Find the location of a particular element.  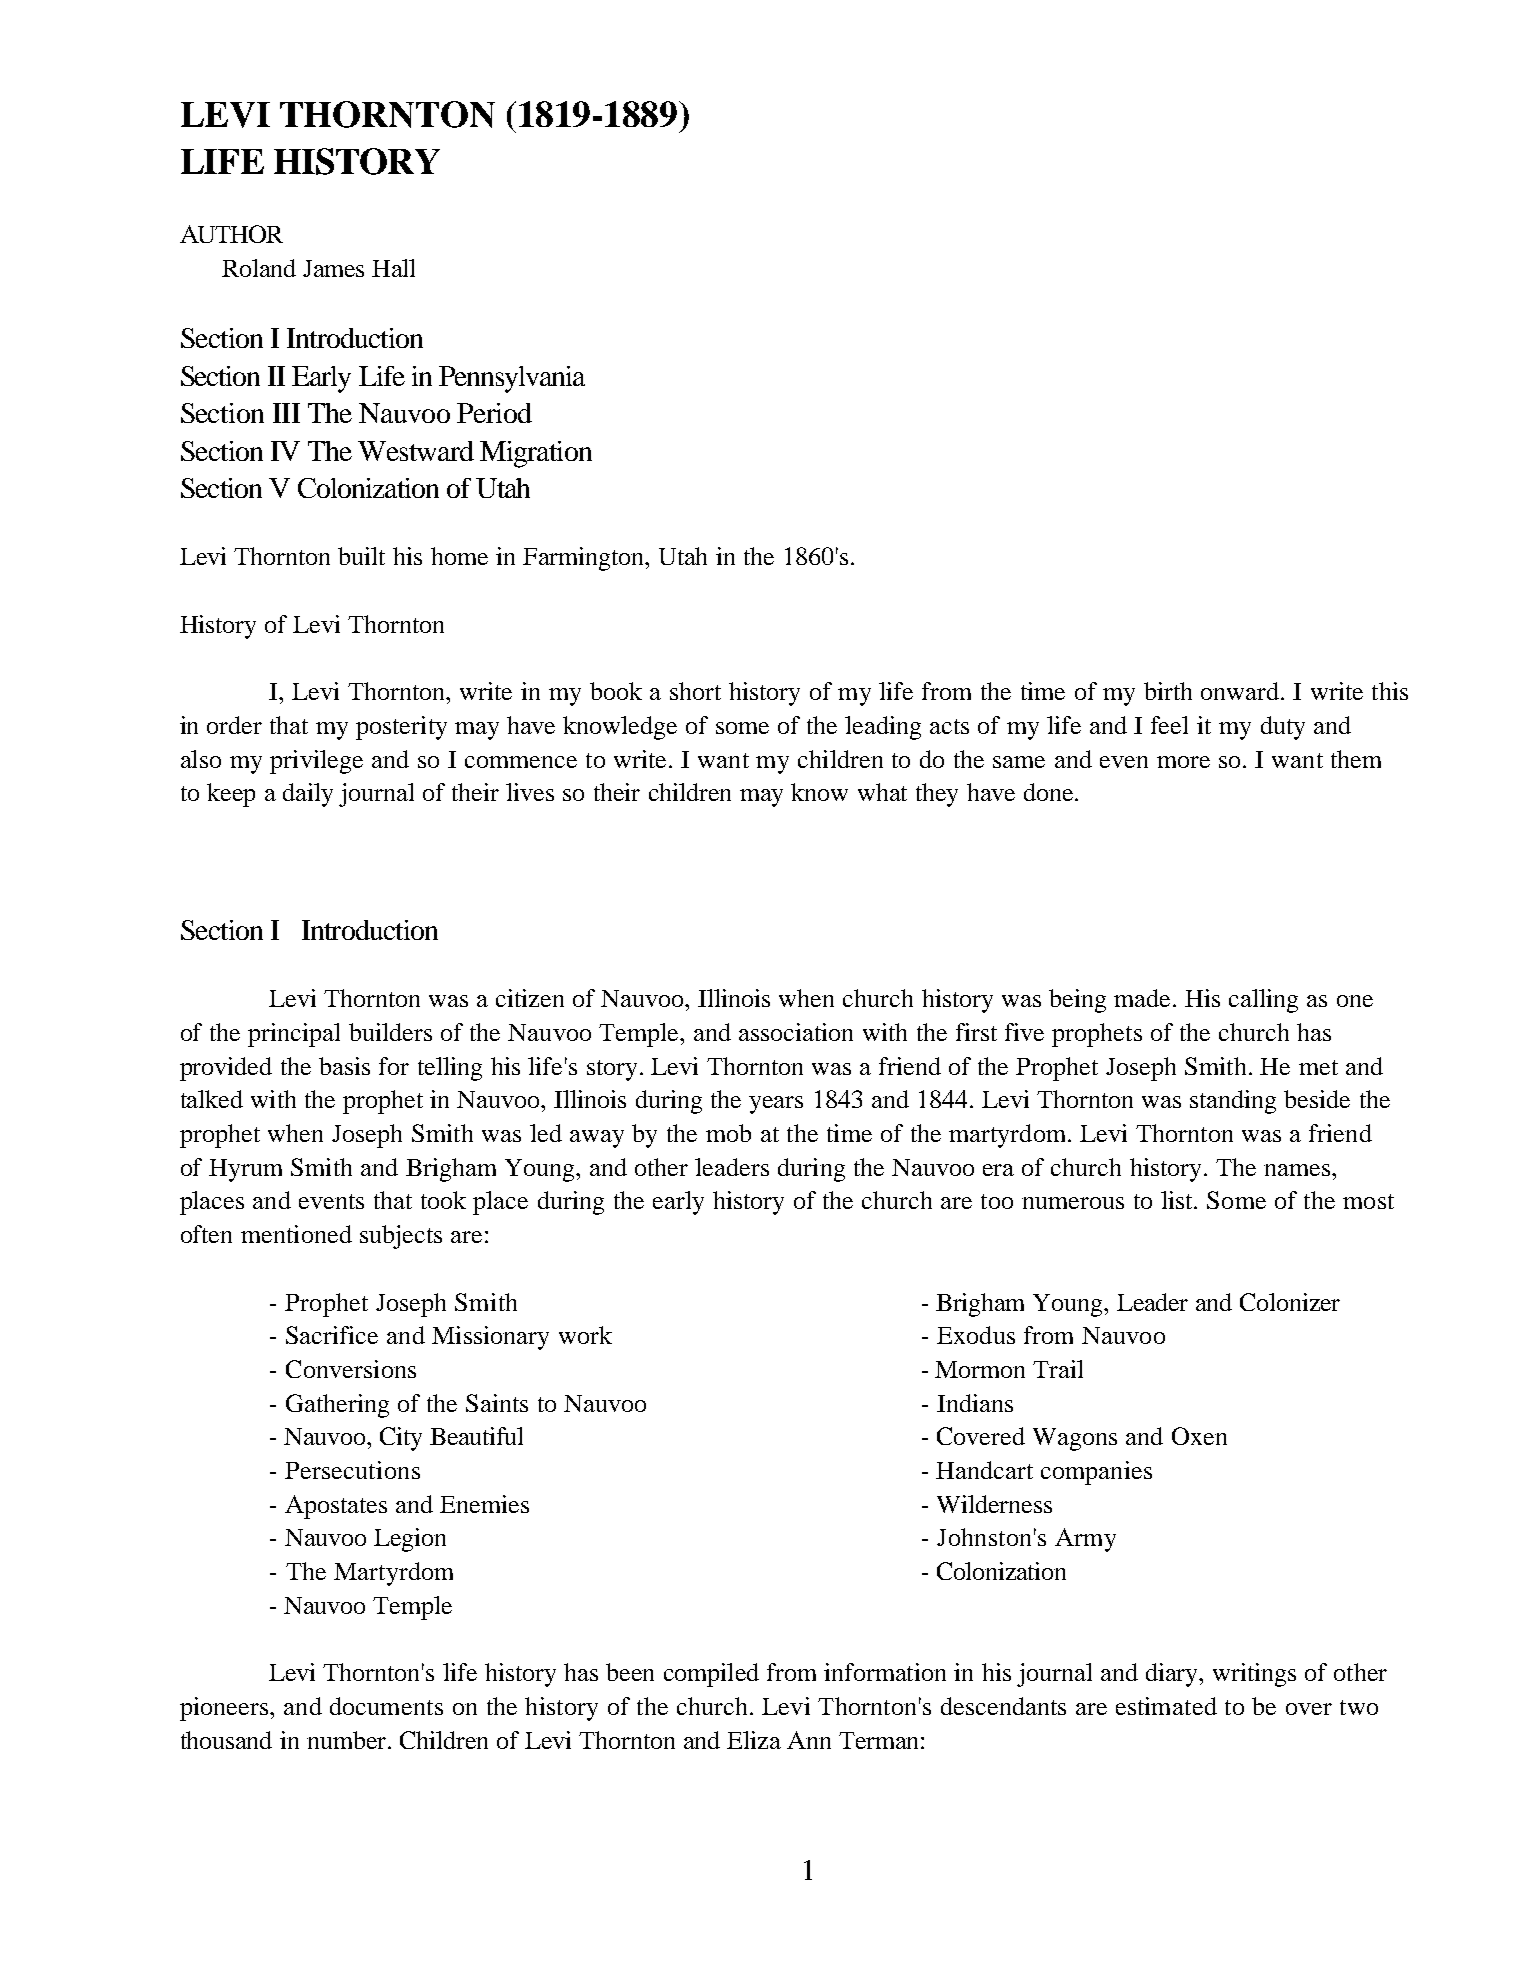

builders is located at coordinates (390, 1032).
